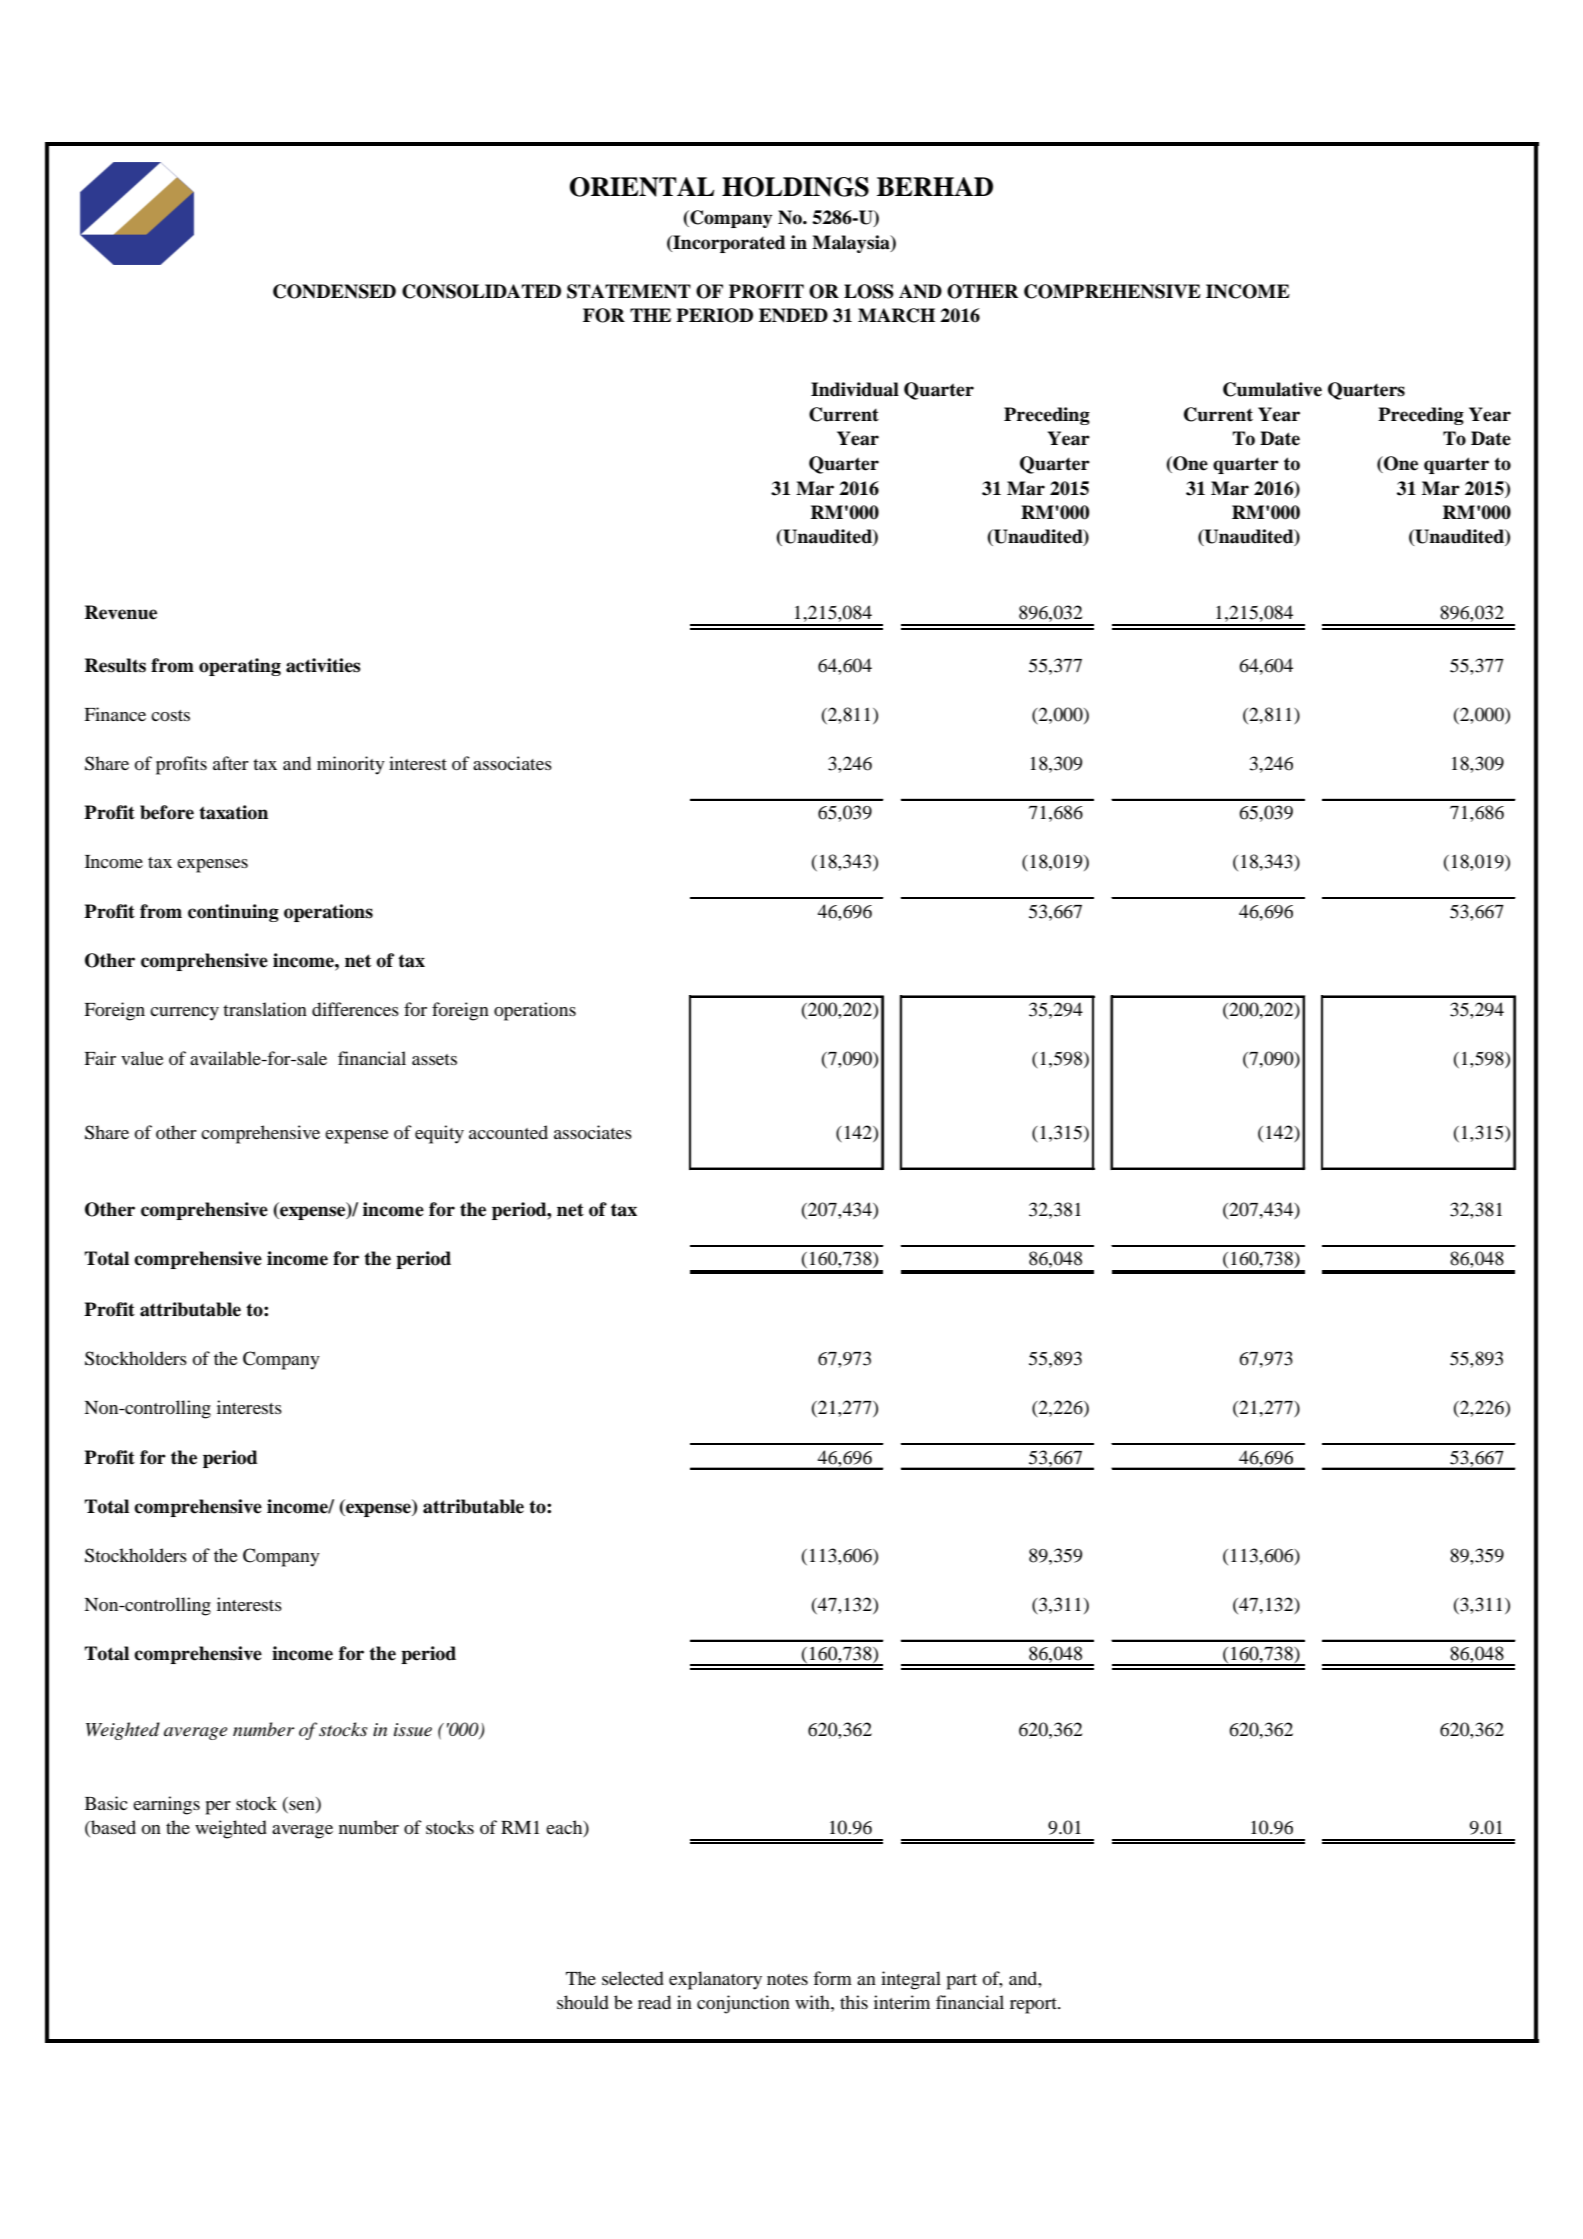 The width and height of the page is (1583, 2239). Describe the element at coordinates (302, 1807) in the page. I see `sen` at that location.
